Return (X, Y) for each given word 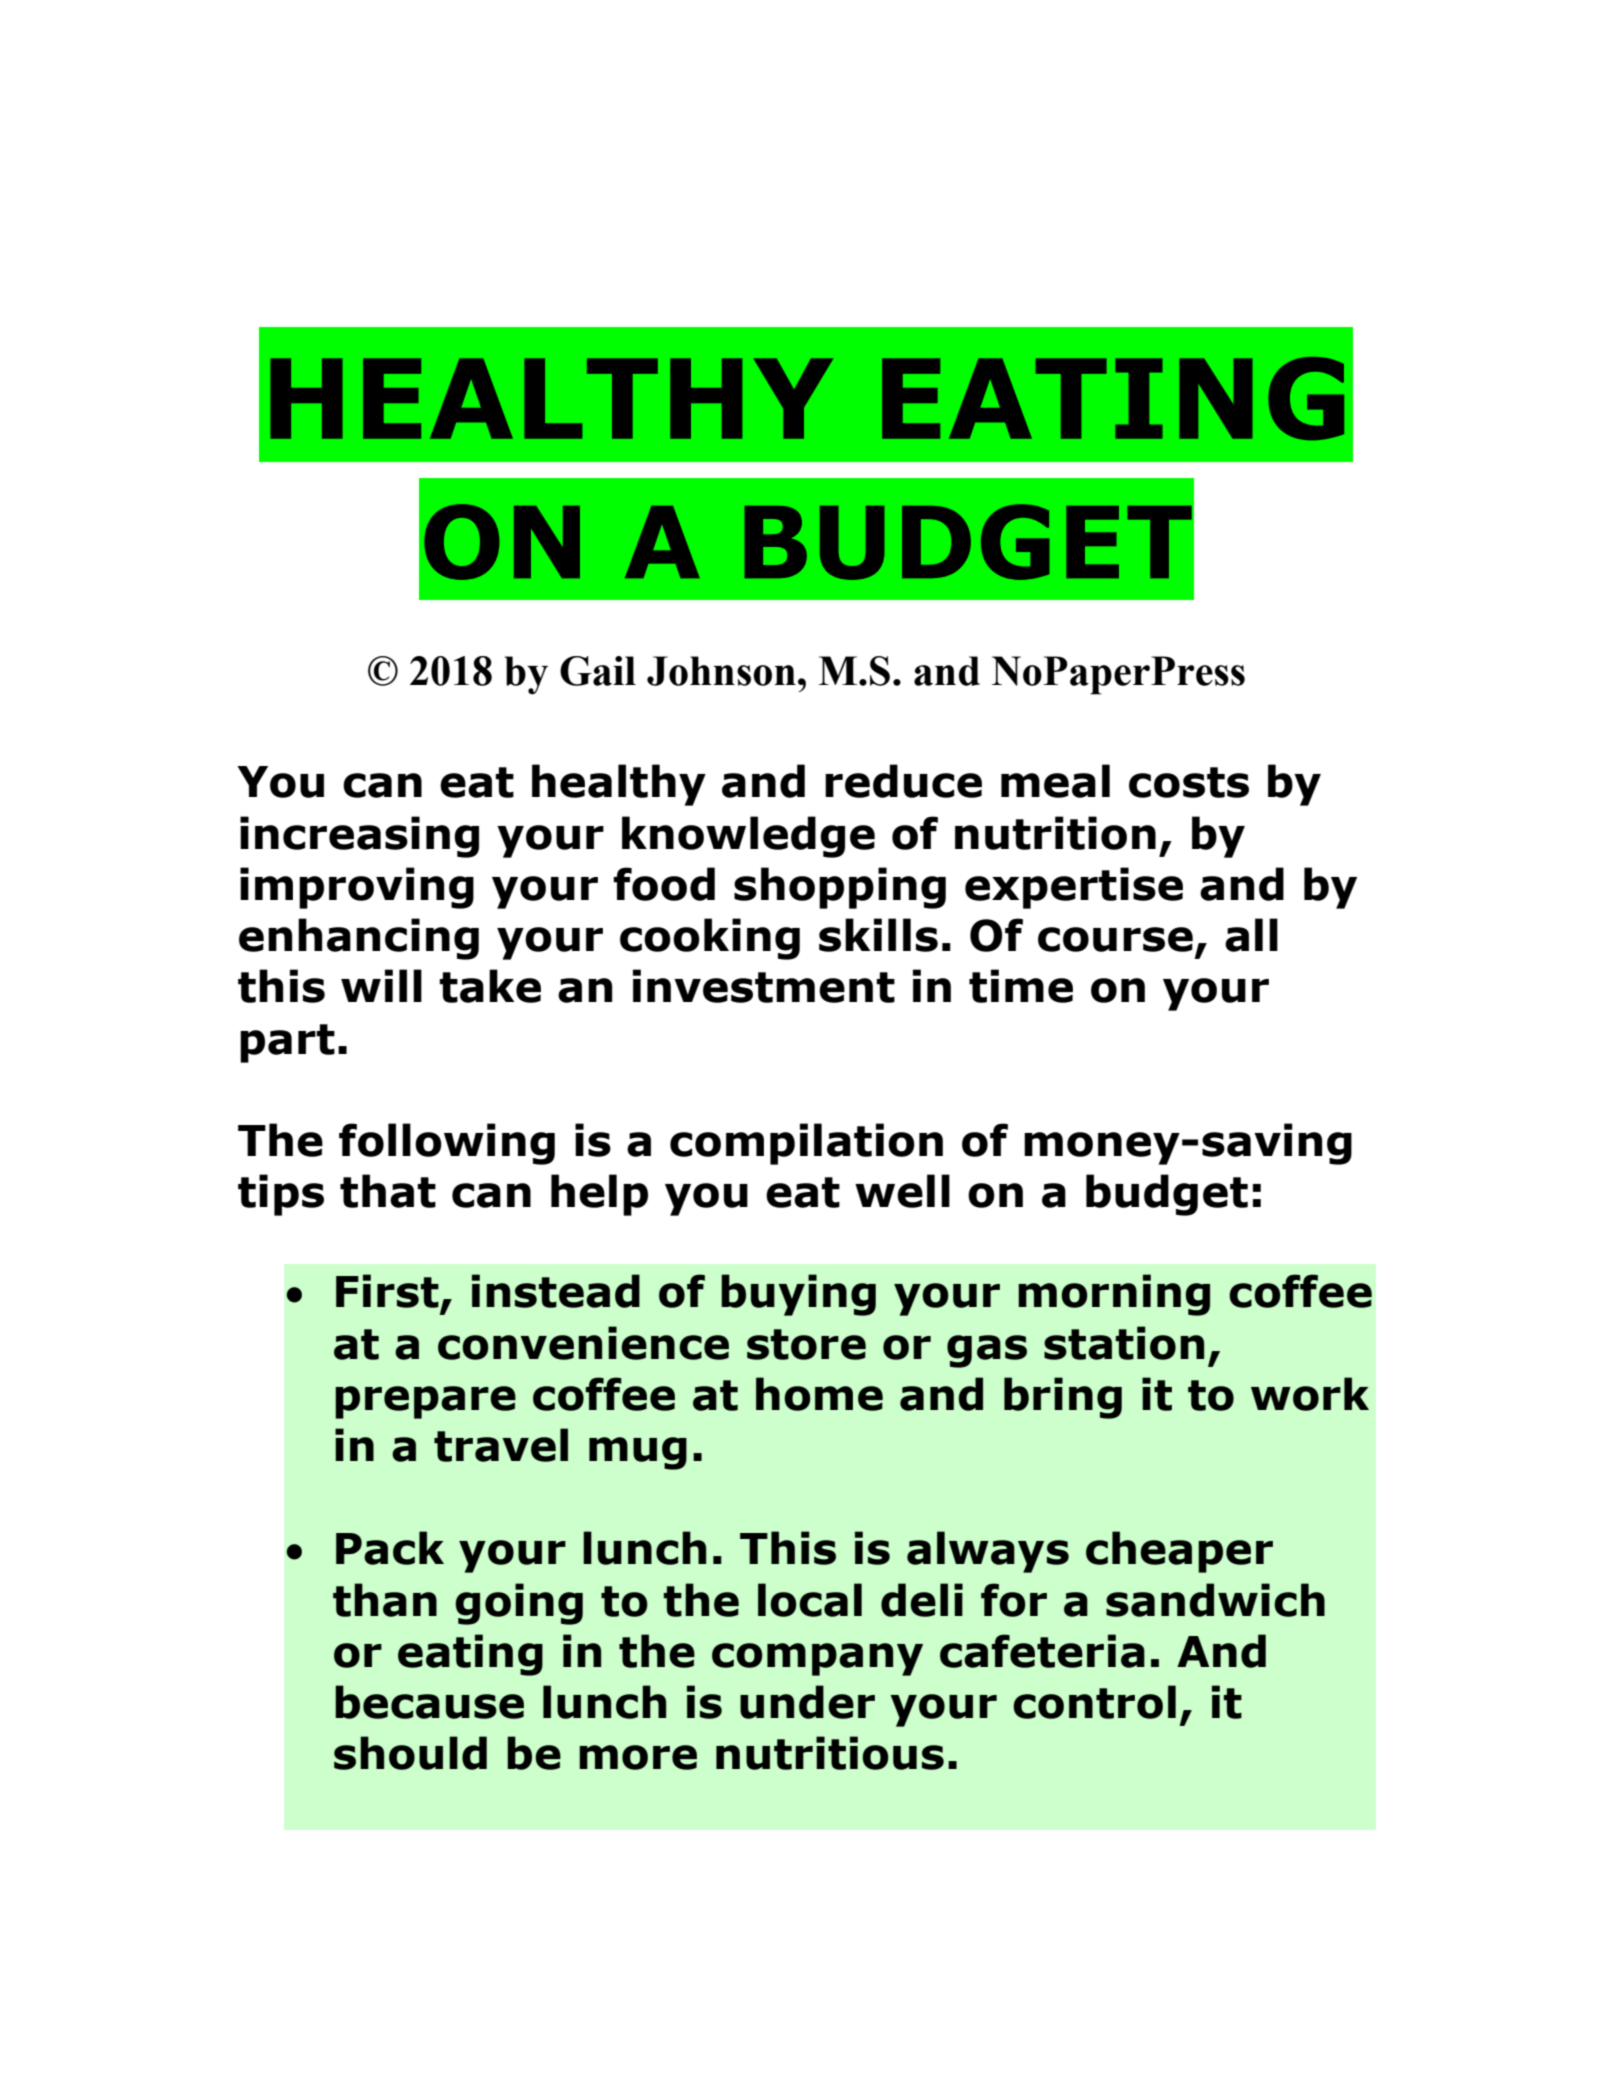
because (429, 1702)
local (810, 1600)
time (1021, 986)
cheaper (1179, 1552)
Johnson (721, 671)
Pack (390, 1548)
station (1124, 1343)
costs (1189, 782)
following (447, 1144)
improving (357, 888)
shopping (840, 888)
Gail (598, 671)
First (387, 1291)
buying (798, 1295)
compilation (806, 1144)
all (1251, 935)
